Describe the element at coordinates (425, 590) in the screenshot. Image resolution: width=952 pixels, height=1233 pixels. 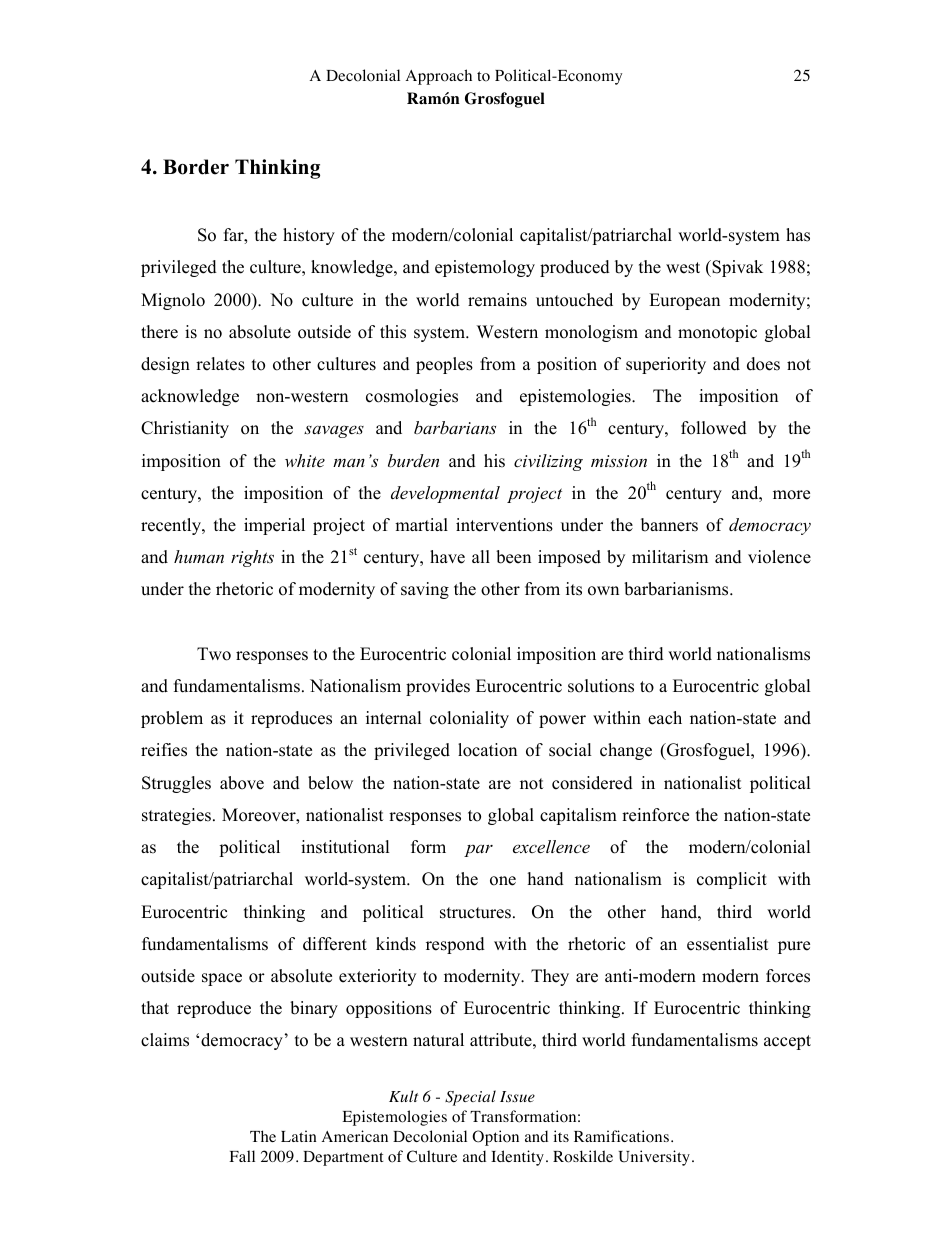
I see `saving` at that location.
